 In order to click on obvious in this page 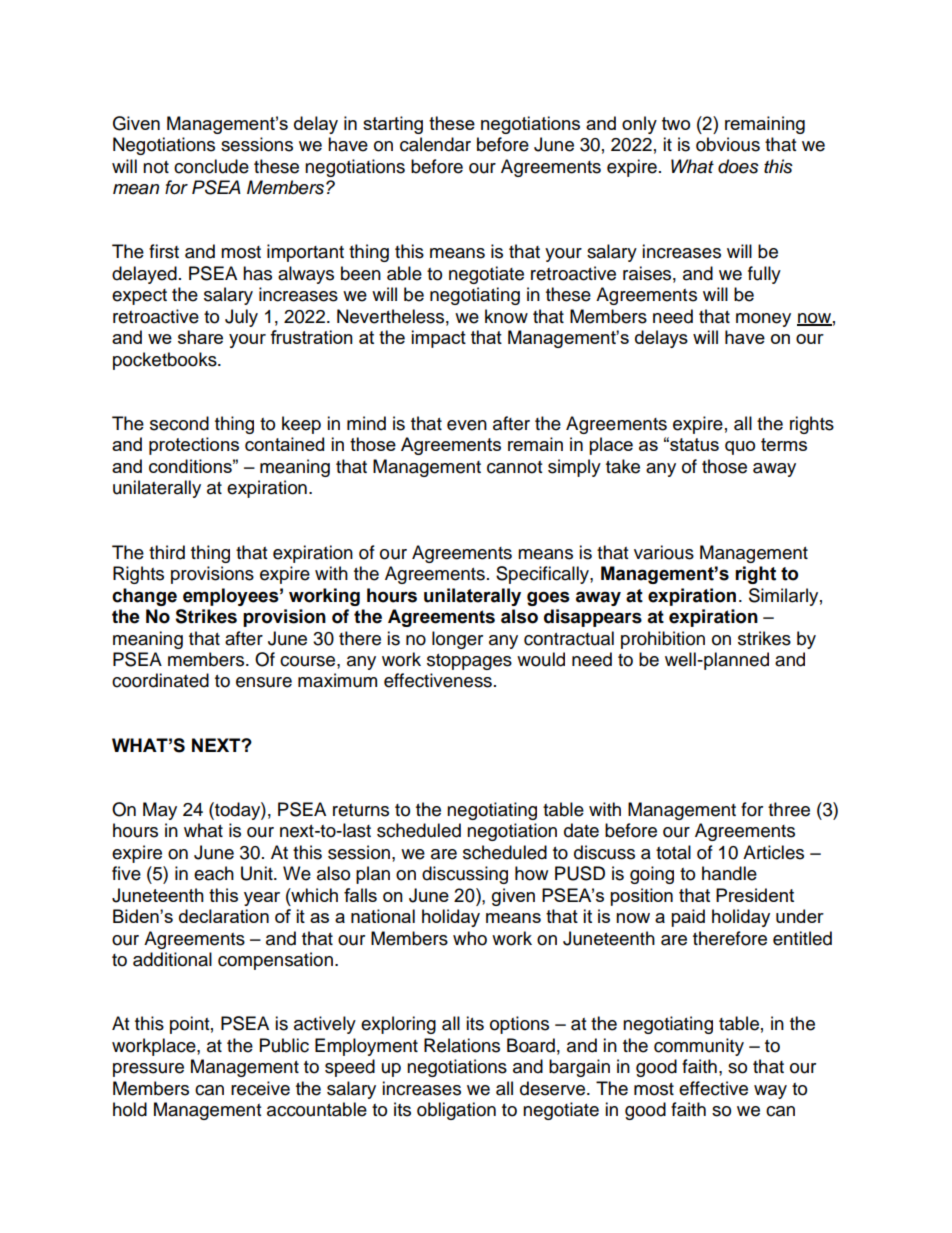, I will do `click(728, 144)`.
